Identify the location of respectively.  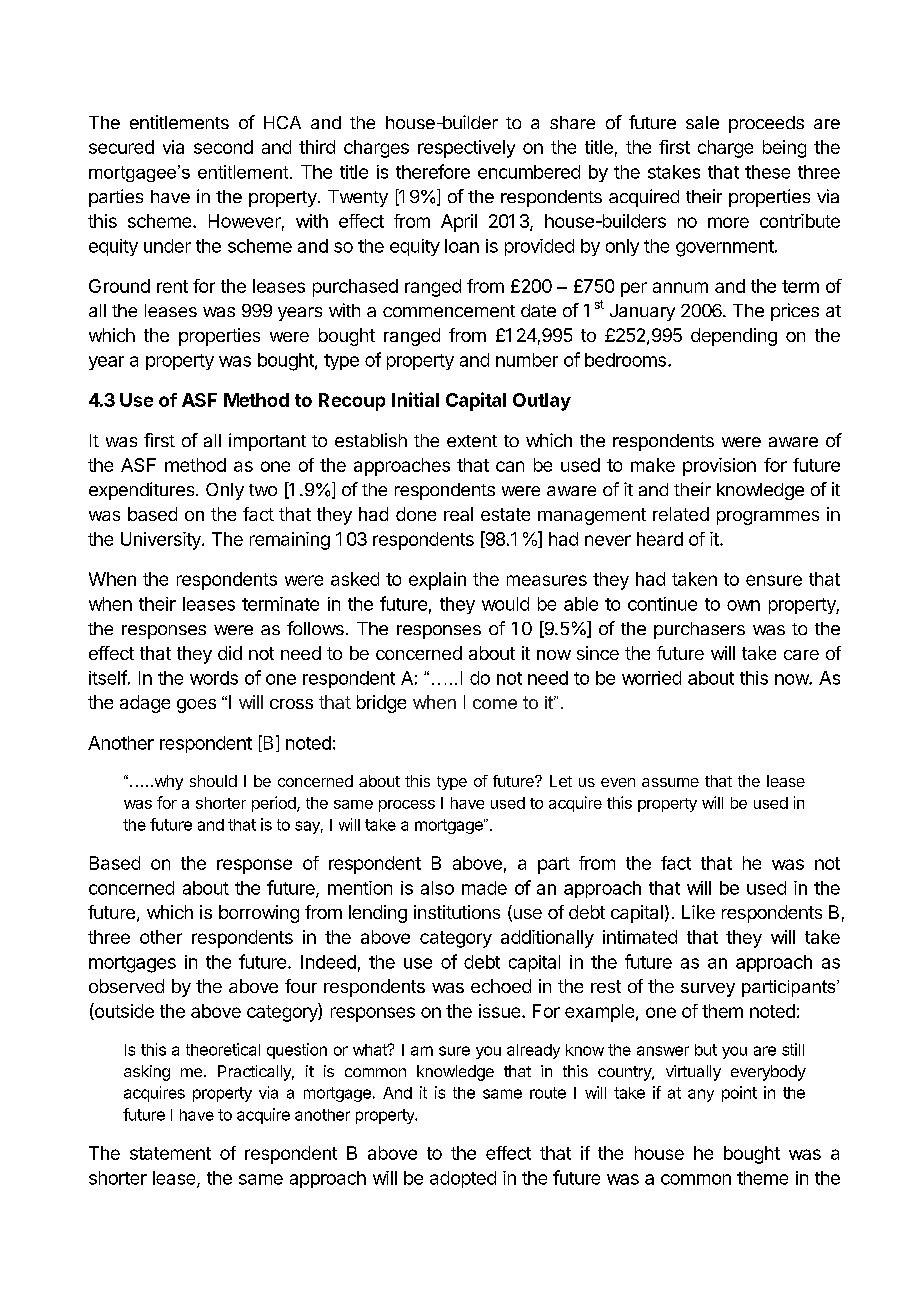
(466, 149).
